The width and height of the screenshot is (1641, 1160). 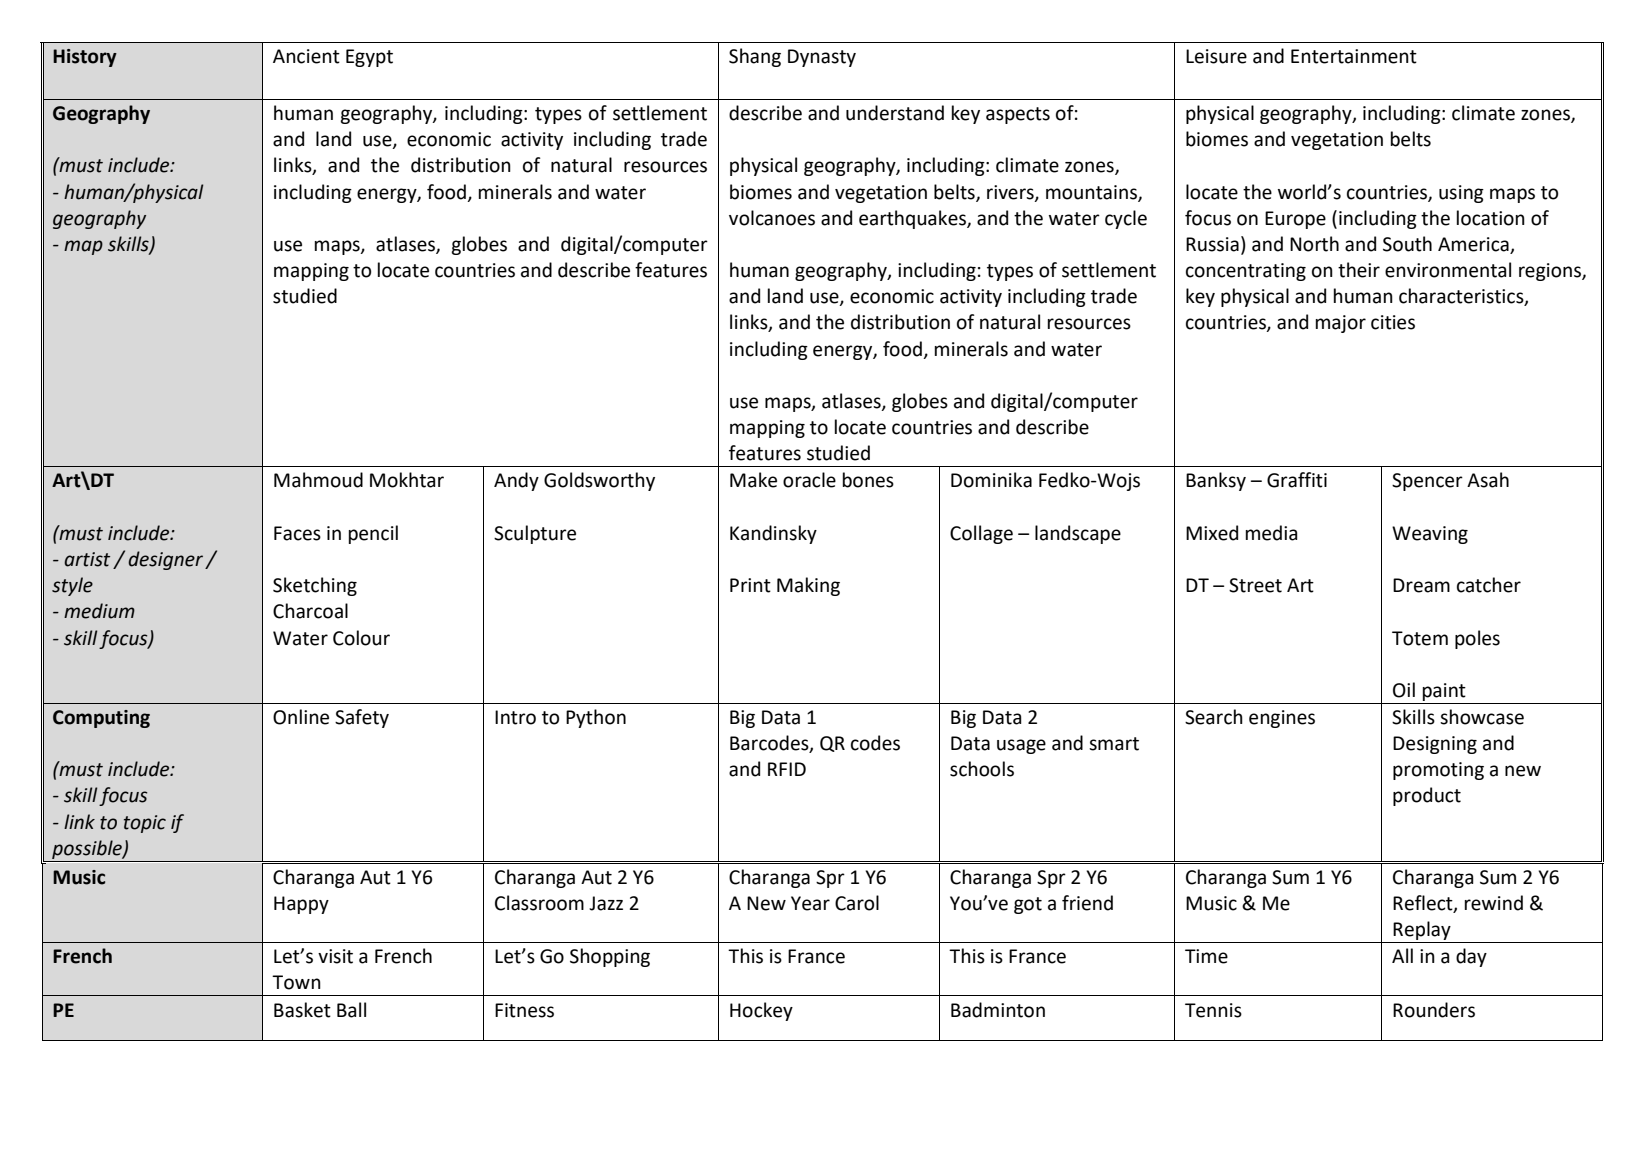 I want to click on Rounders, so click(x=1434, y=1010).
